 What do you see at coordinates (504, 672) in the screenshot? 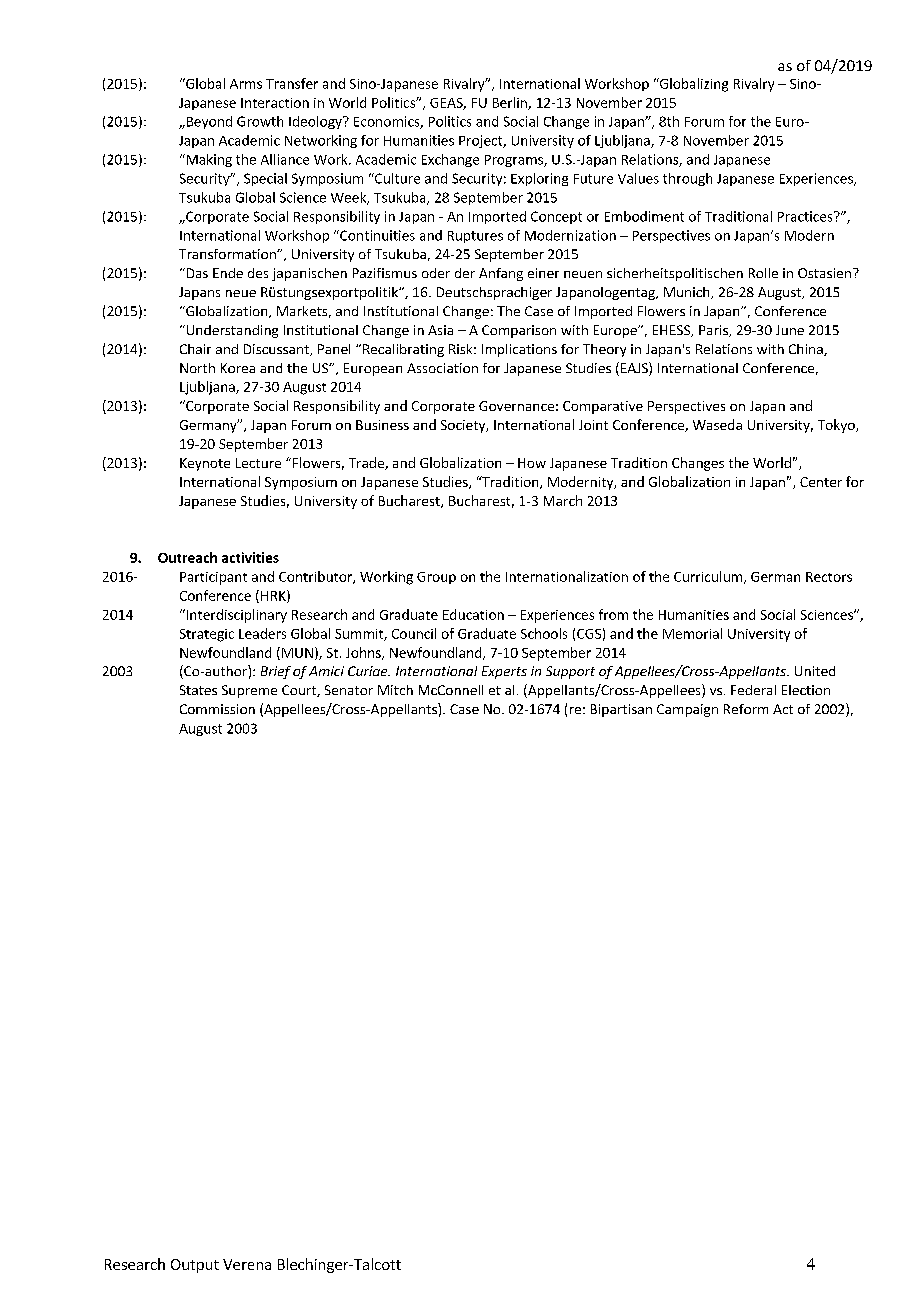
I see `Experts` at bounding box center [504, 672].
